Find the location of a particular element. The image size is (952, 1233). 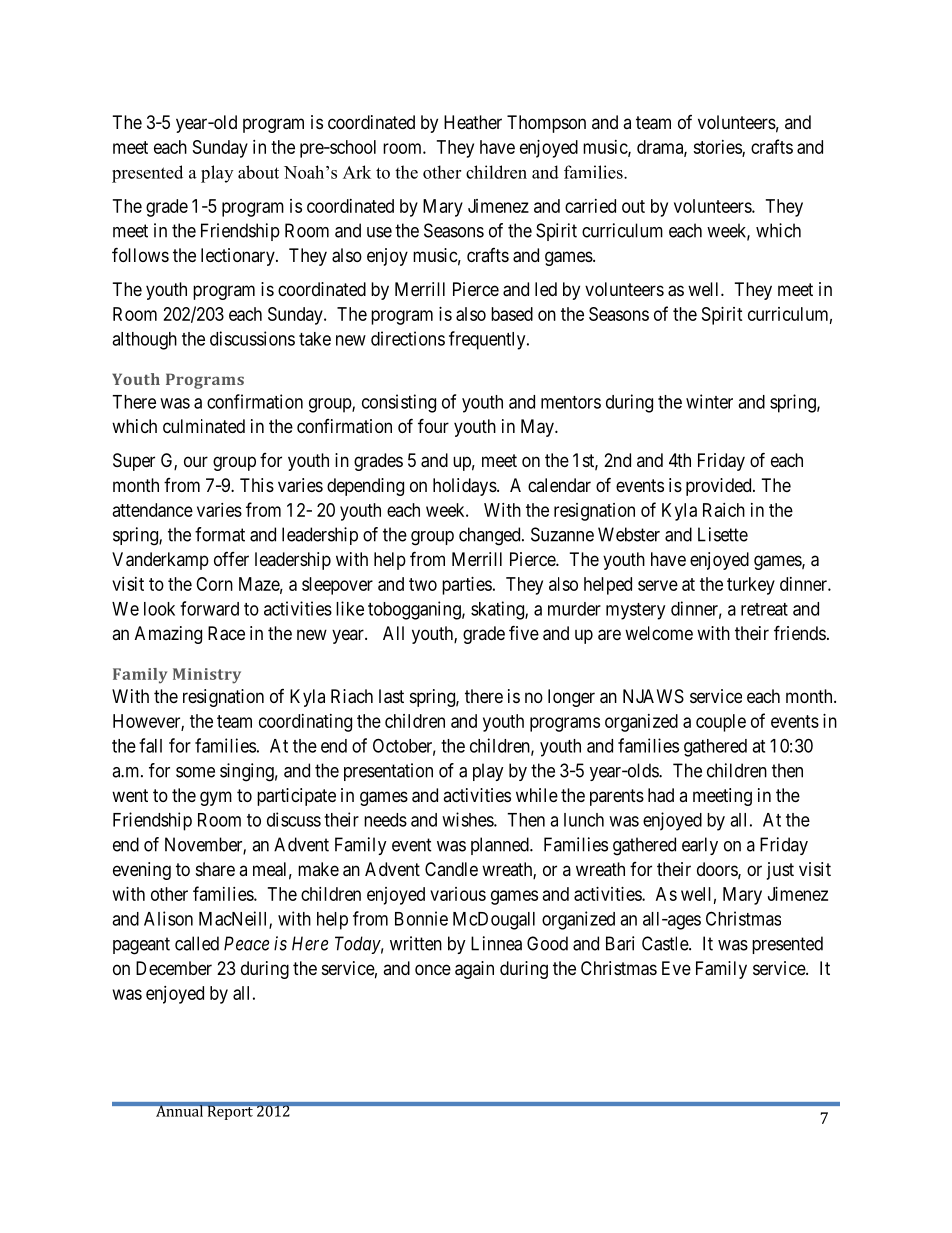

called is located at coordinates (197, 943).
